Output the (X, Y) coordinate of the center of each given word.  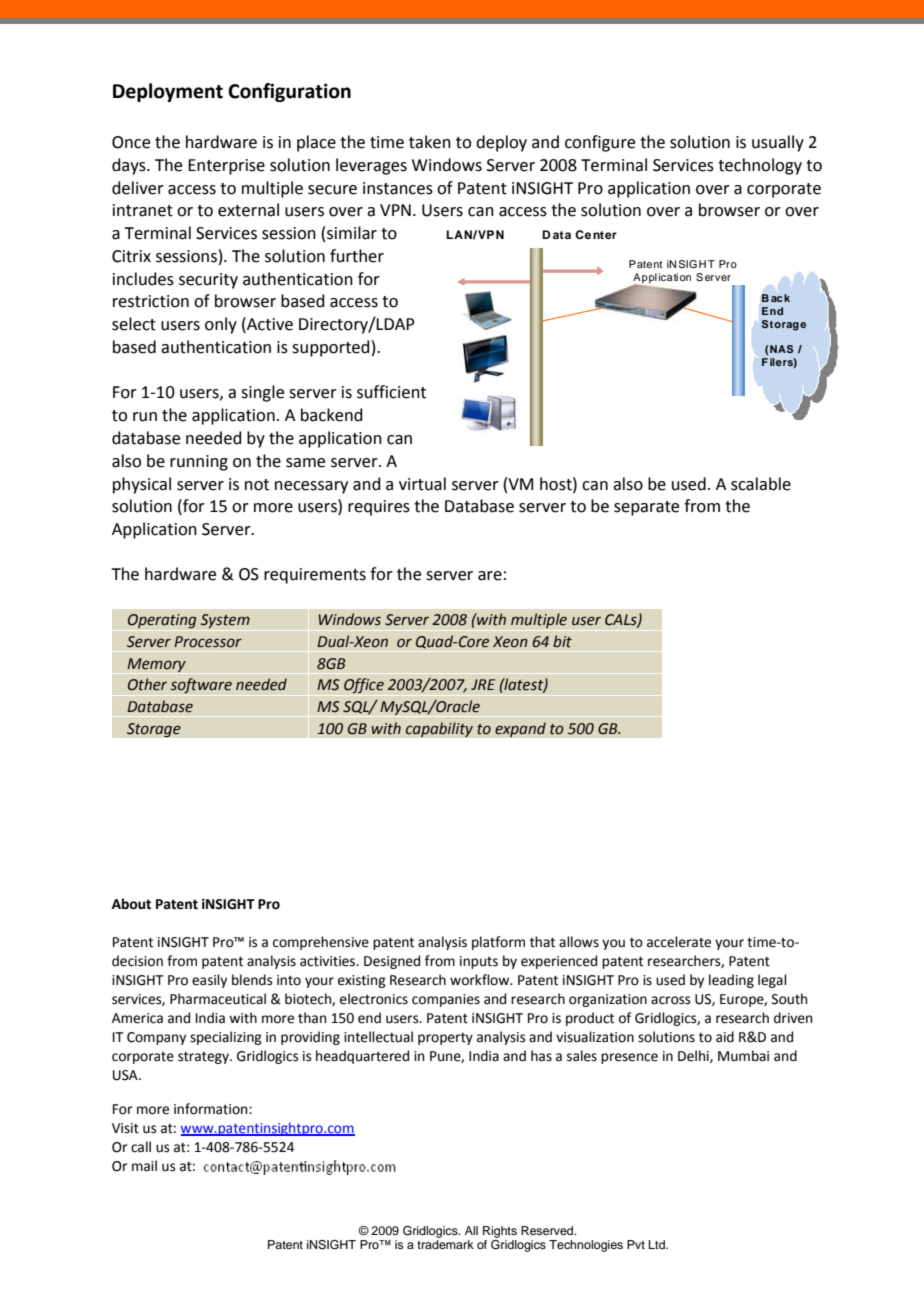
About (131, 904)
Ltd (658, 1244)
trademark (445, 1243)
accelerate (679, 942)
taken (430, 142)
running (199, 463)
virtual (422, 484)
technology (760, 166)
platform (498, 943)
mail (144, 1166)
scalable (761, 484)
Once (131, 142)
